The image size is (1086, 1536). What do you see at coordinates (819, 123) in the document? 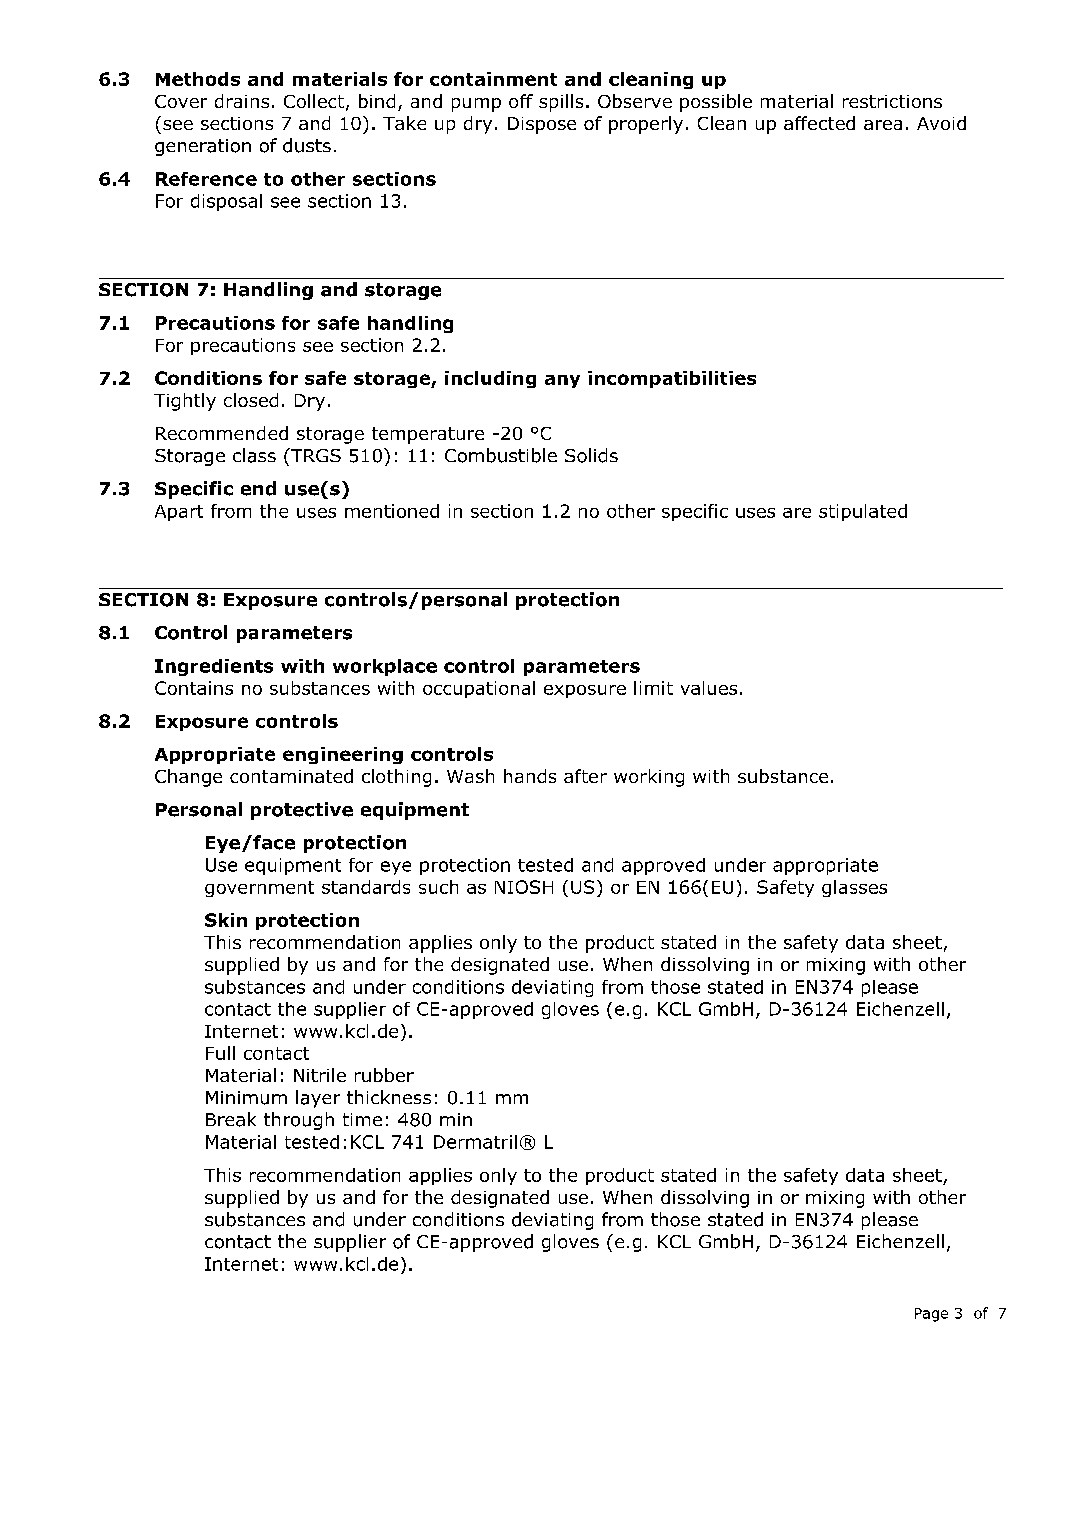
I see `affected` at bounding box center [819, 123].
